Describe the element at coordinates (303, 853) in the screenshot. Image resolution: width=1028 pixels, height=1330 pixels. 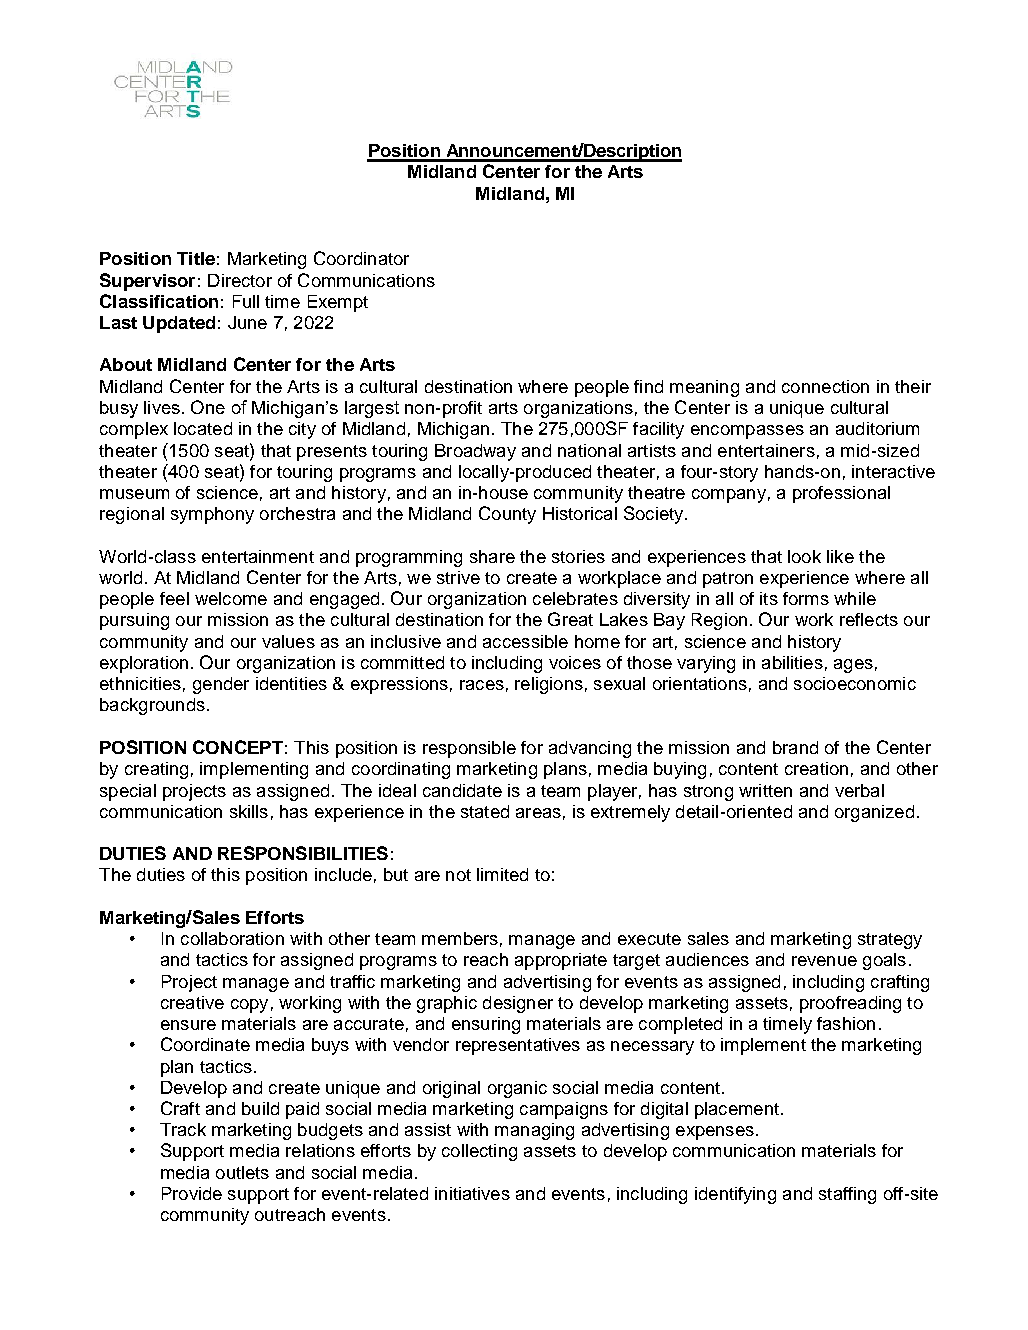
I see `RESPONSIBILITIES` at that location.
